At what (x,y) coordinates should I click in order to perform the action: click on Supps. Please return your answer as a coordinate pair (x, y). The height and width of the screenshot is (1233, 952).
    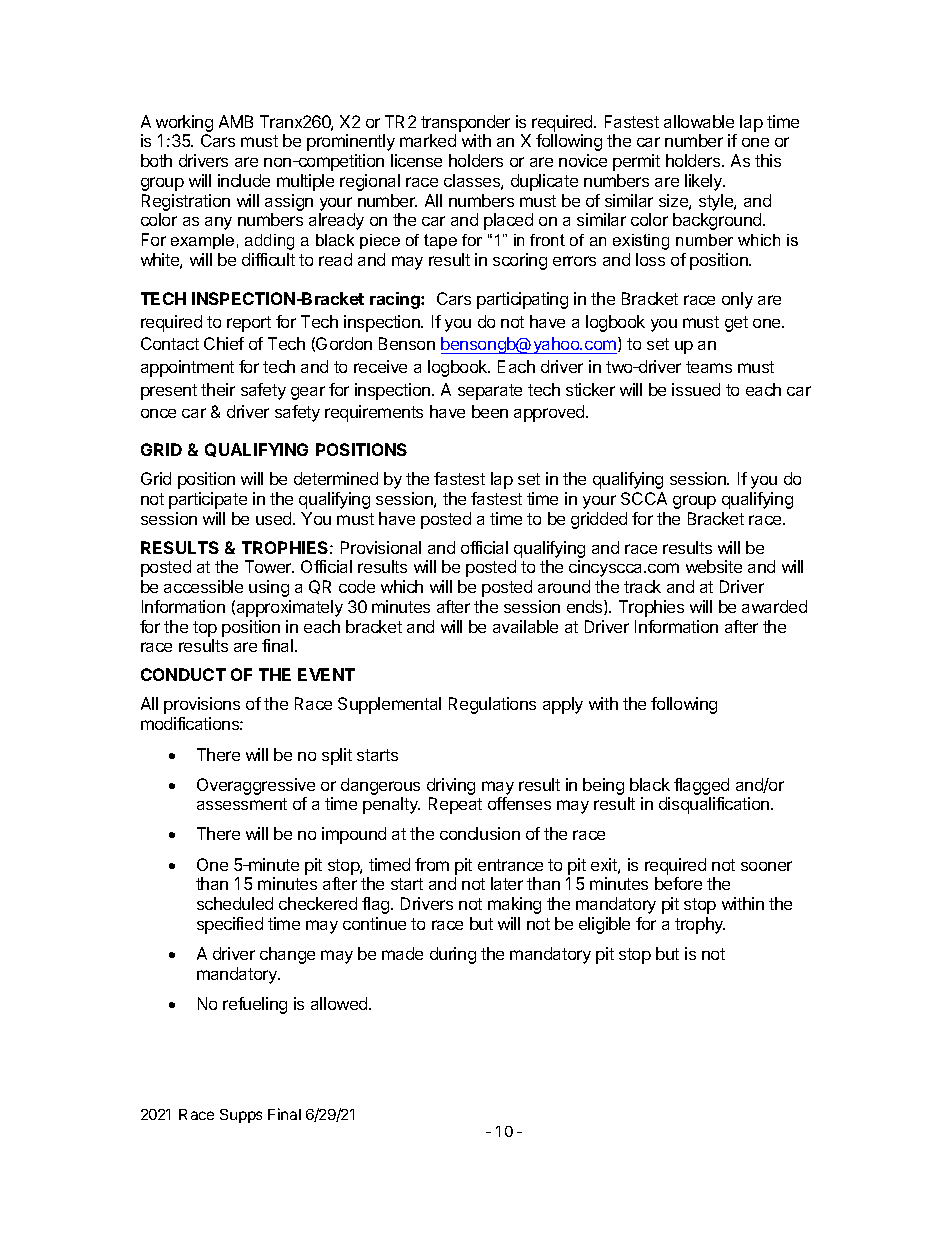
    Looking at the image, I should click on (241, 1116).
